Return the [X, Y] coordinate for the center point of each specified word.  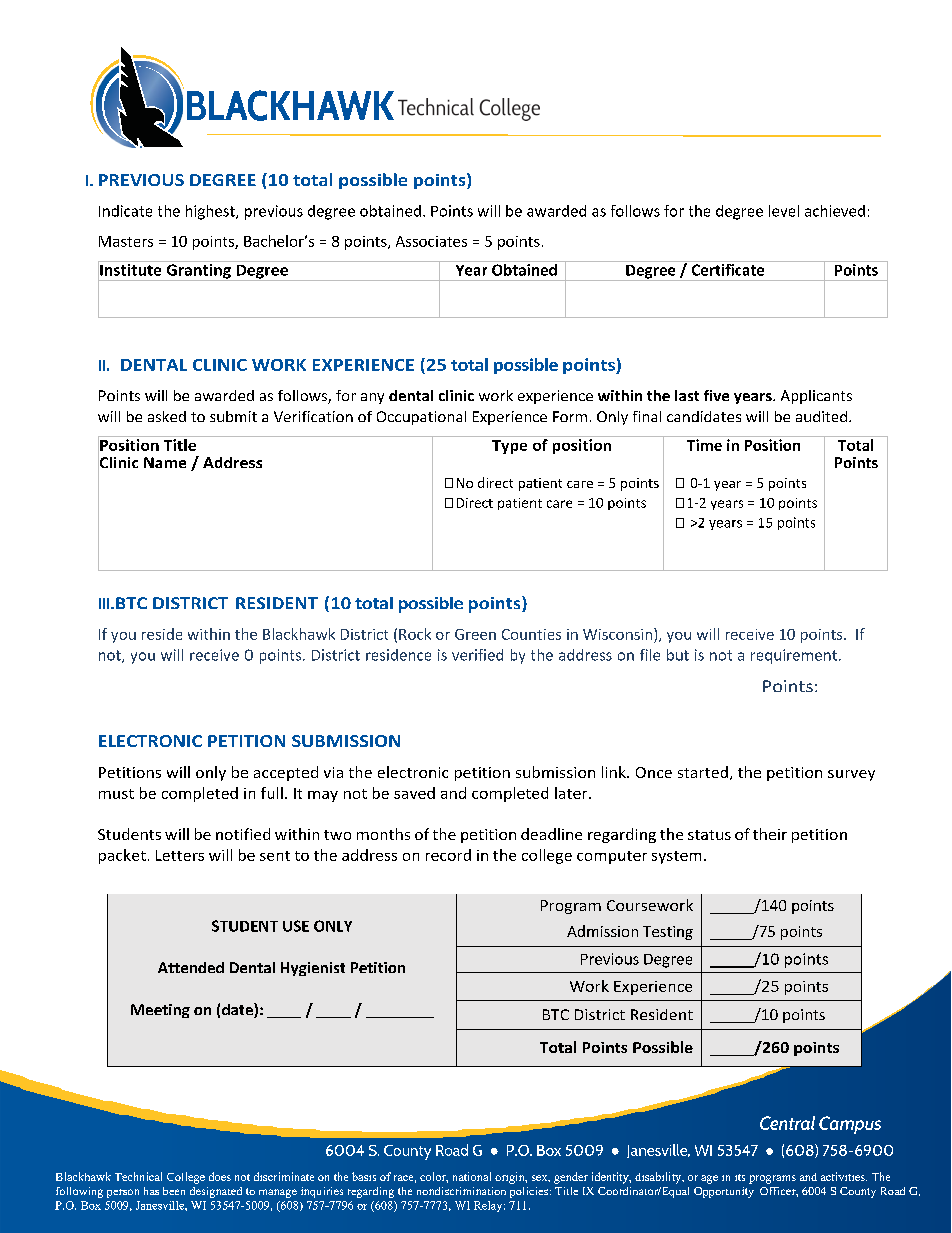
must [116, 794]
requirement [794, 656]
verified [477, 655]
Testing [668, 933]
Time [704, 445]
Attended [191, 967]
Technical [138, 1176]
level [784, 211]
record [448, 855]
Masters [126, 241]
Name [165, 462]
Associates [431, 241]
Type [509, 447]
